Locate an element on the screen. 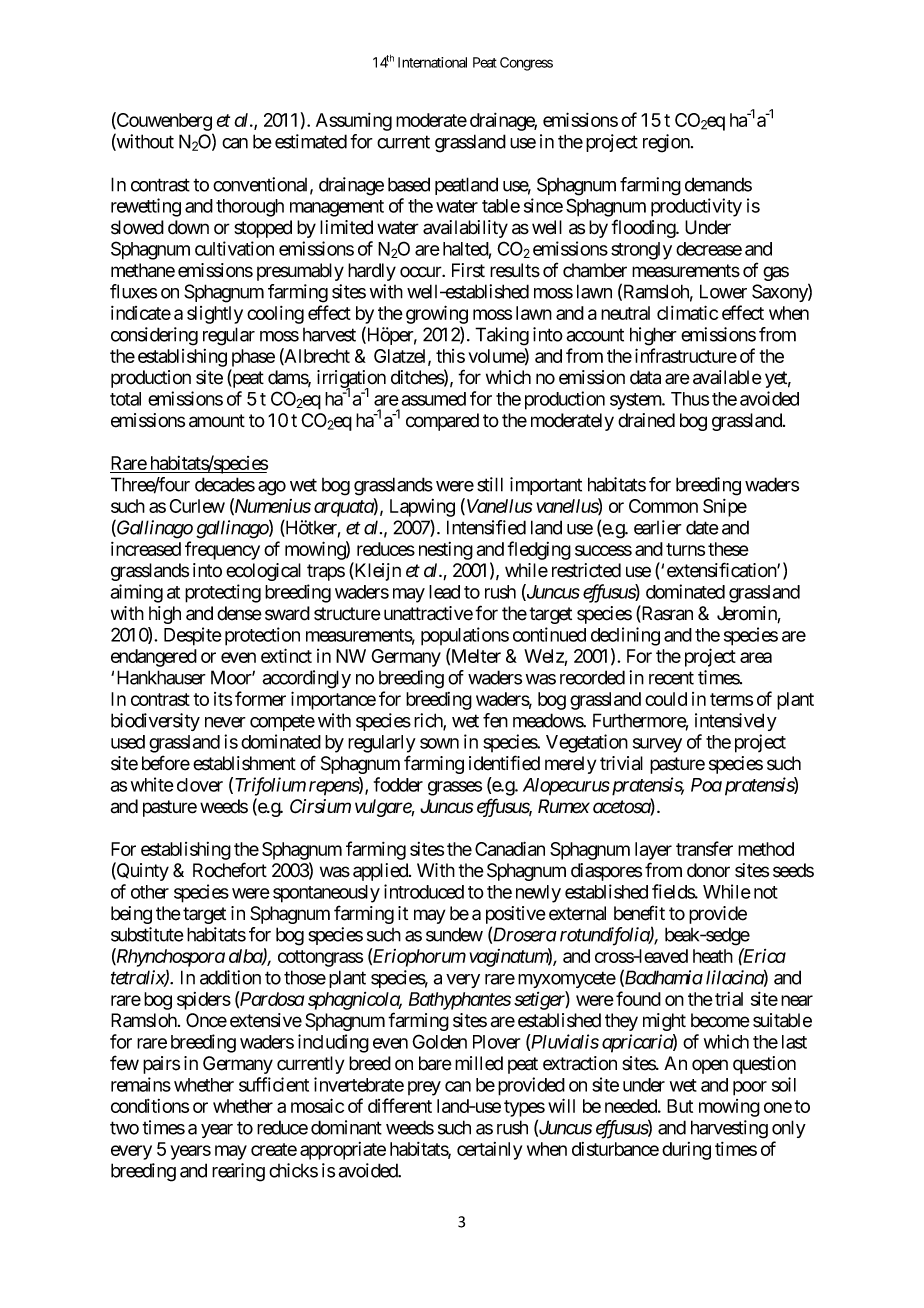  rearing is located at coordinates (238, 1172).
